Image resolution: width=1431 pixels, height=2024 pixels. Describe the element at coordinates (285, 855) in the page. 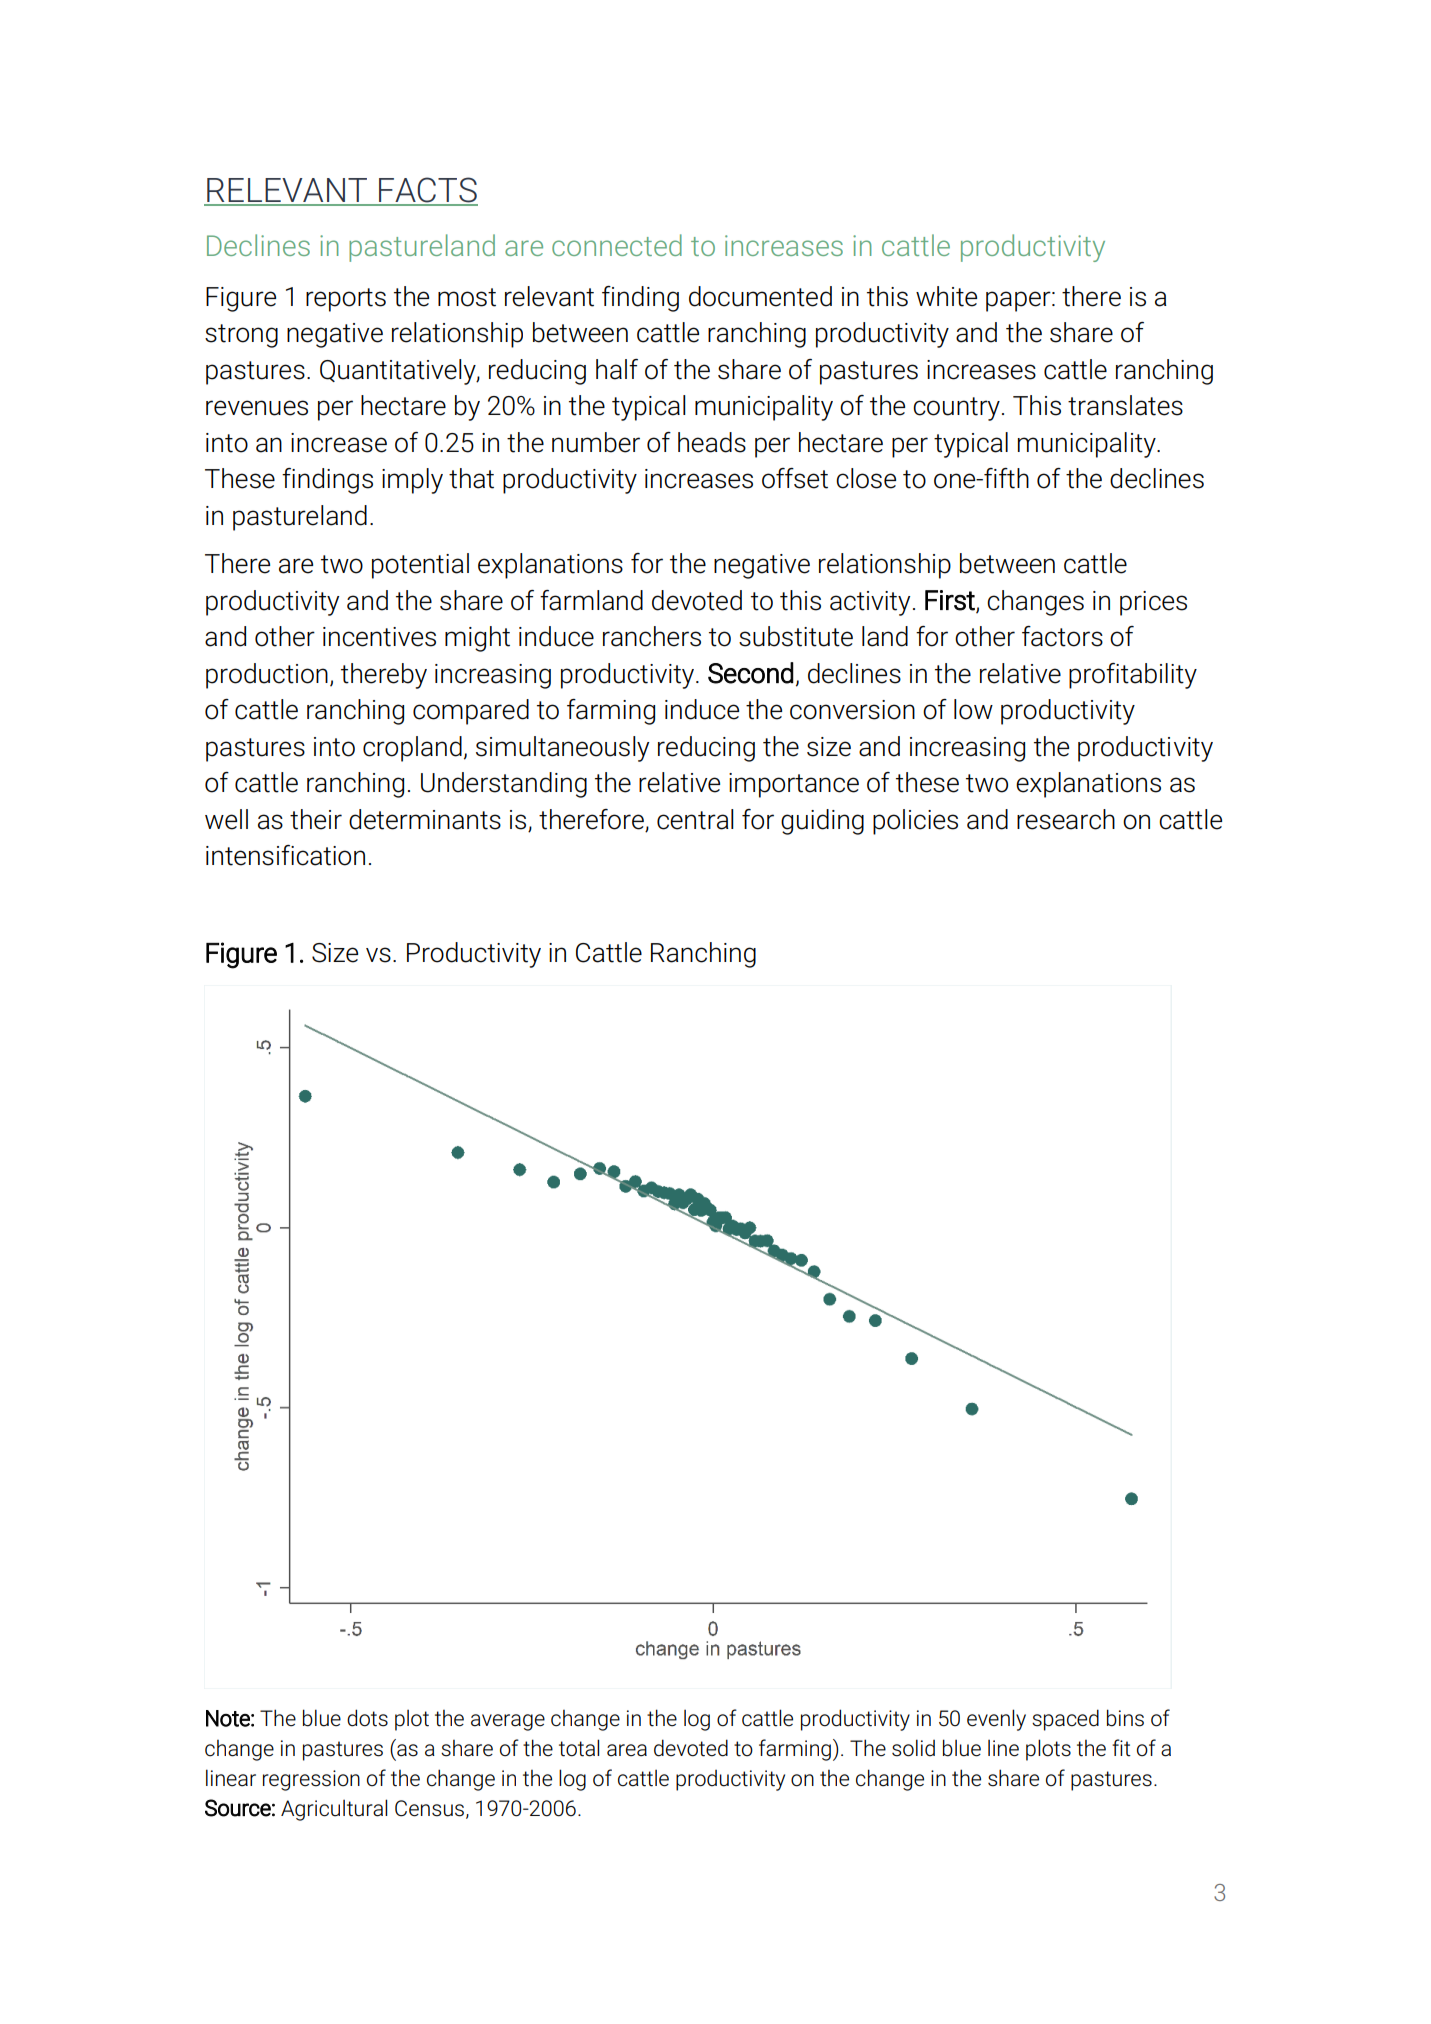

I see `intensification` at that location.
